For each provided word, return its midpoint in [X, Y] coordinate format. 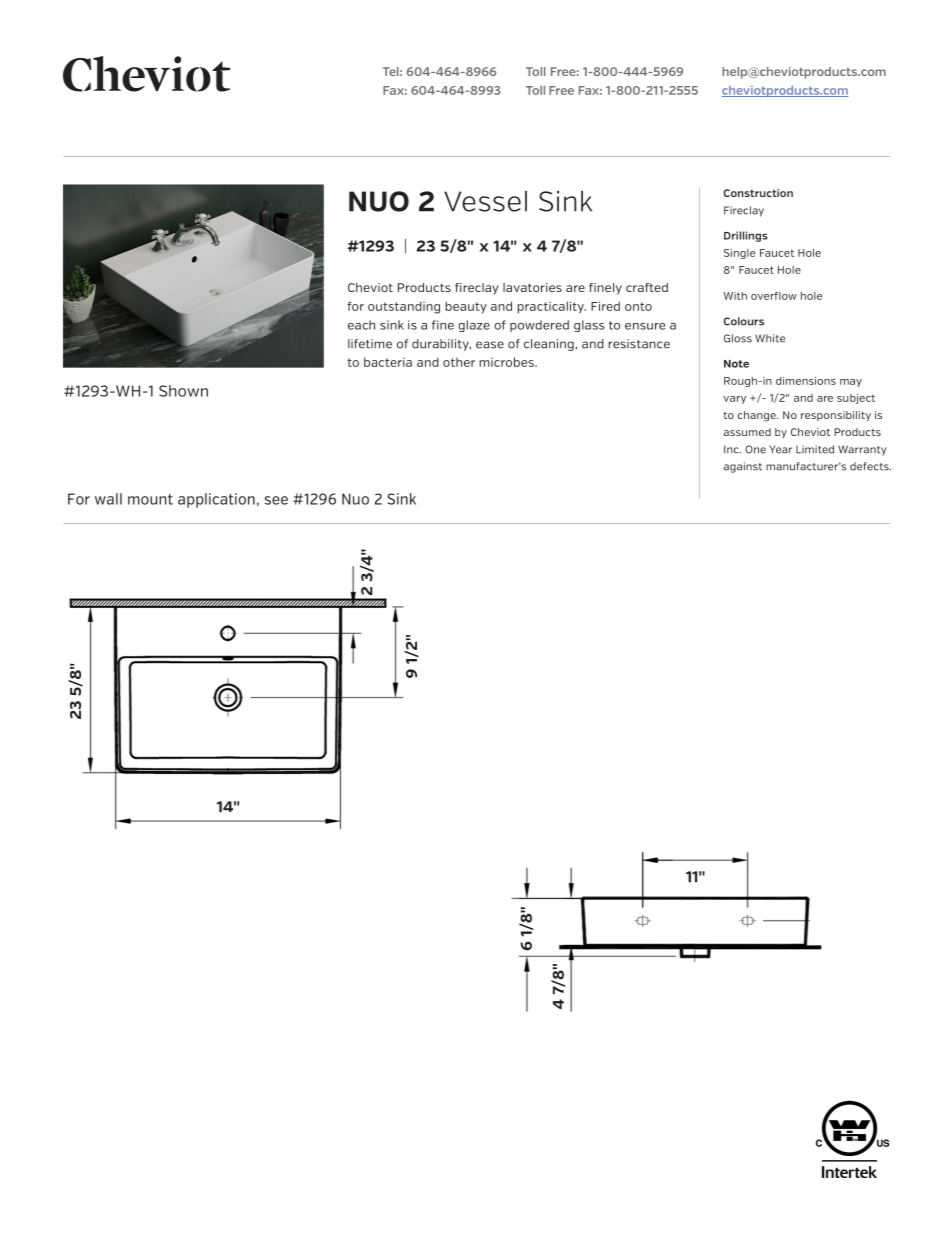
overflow [774, 296]
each [361, 325]
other [459, 362]
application [216, 500]
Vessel [485, 201]
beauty [466, 307]
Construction [758, 193]
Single [739, 254]
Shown [183, 391]
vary [734, 400]
